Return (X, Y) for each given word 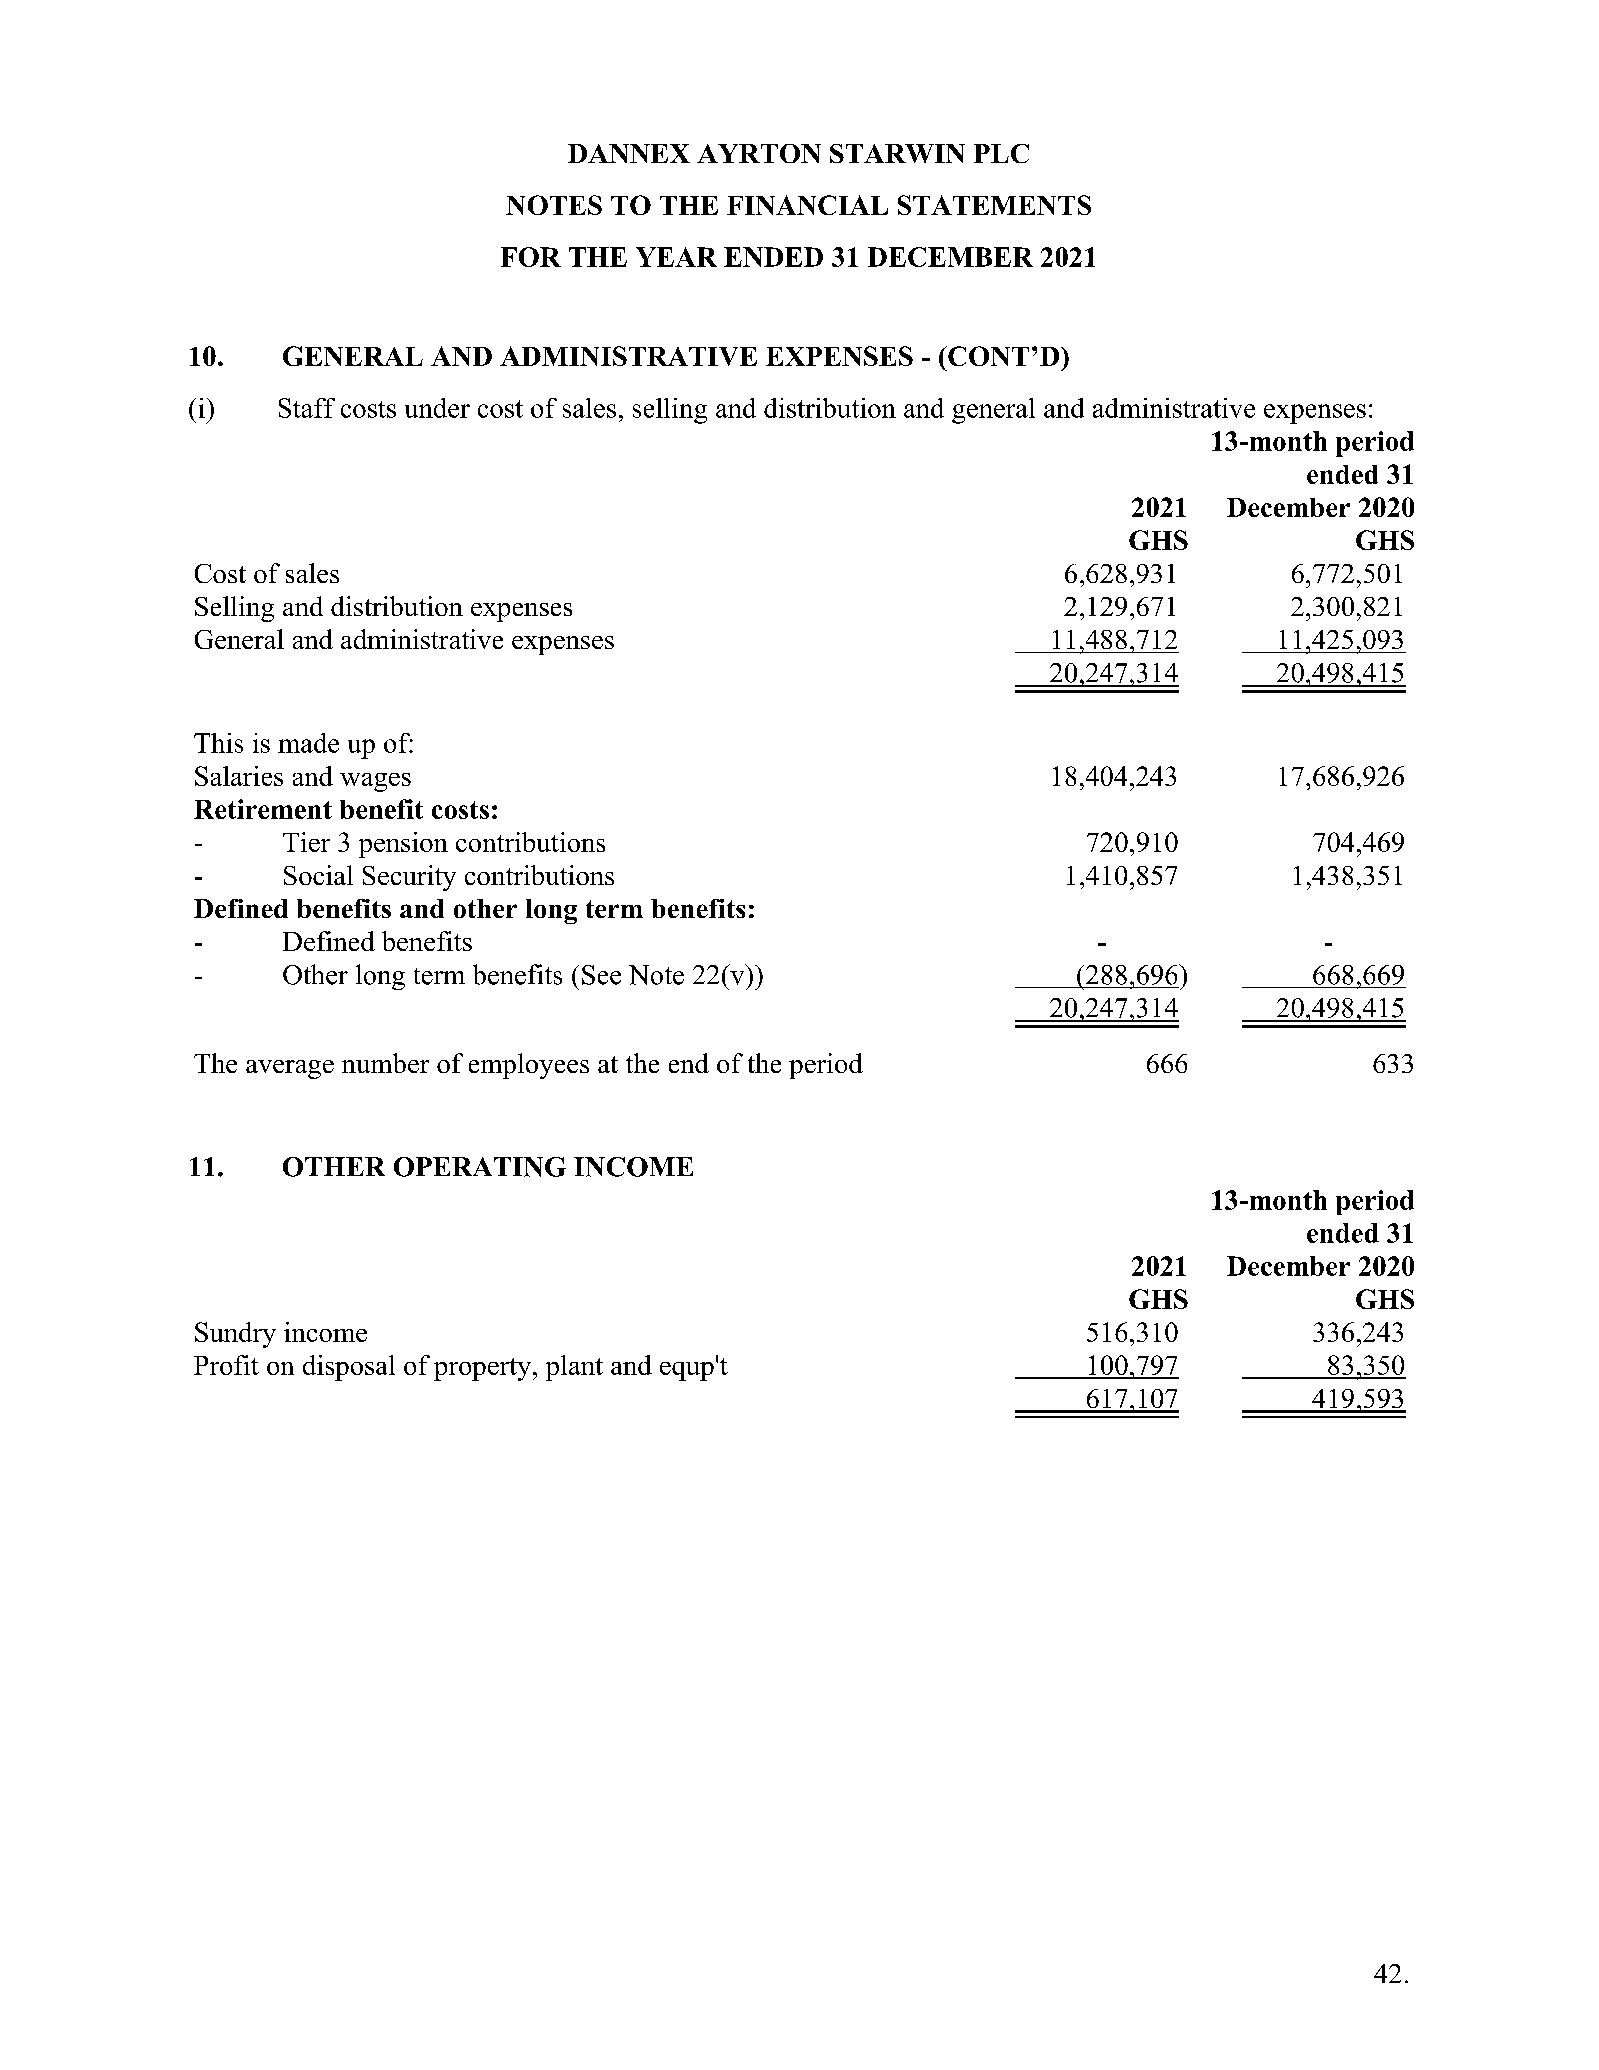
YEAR (676, 257)
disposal (349, 1368)
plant (574, 1368)
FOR (531, 257)
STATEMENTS (994, 205)
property (484, 1369)
